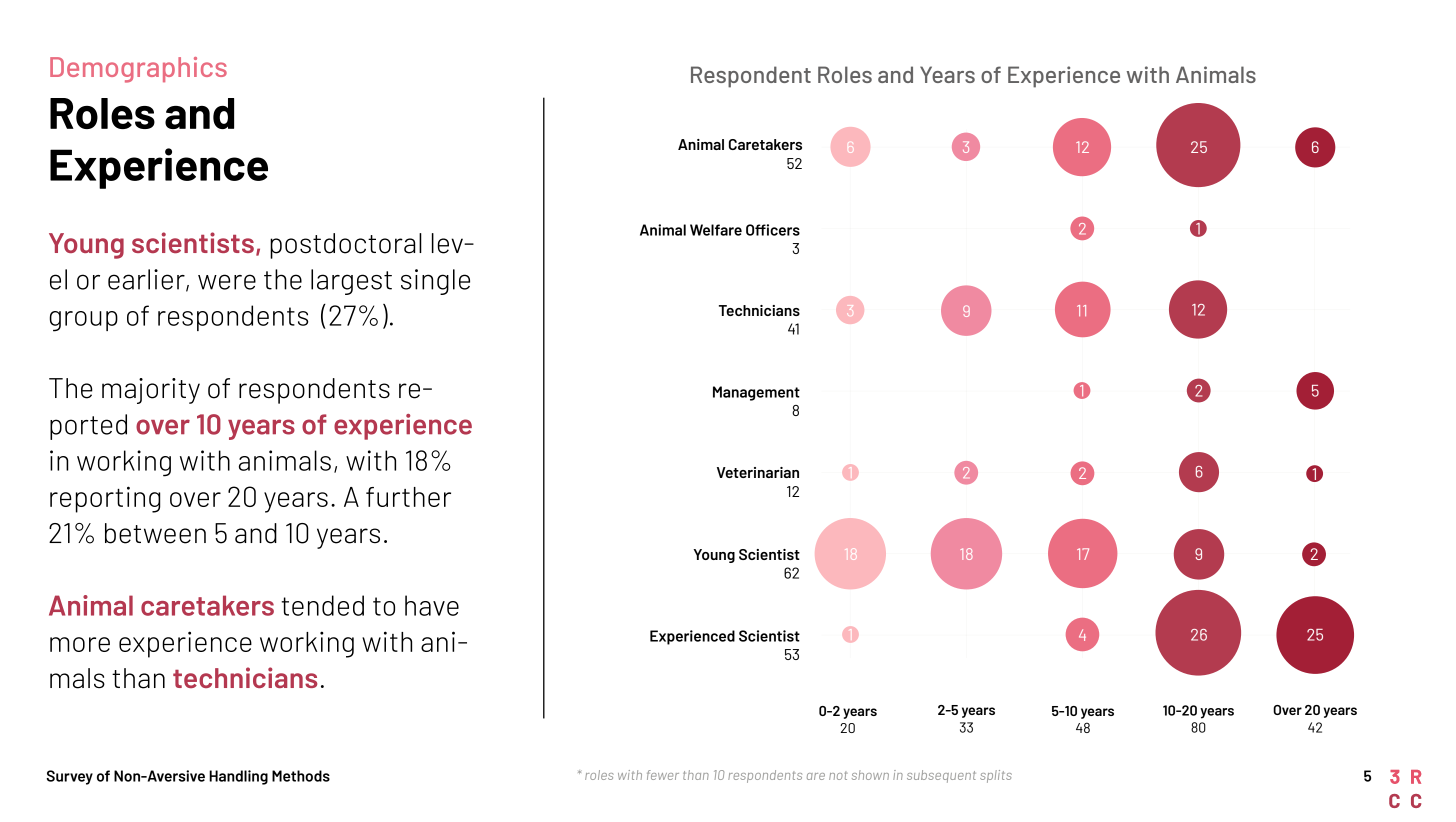 This image has height=822, width=1456. I want to click on largest, so click(351, 282).
